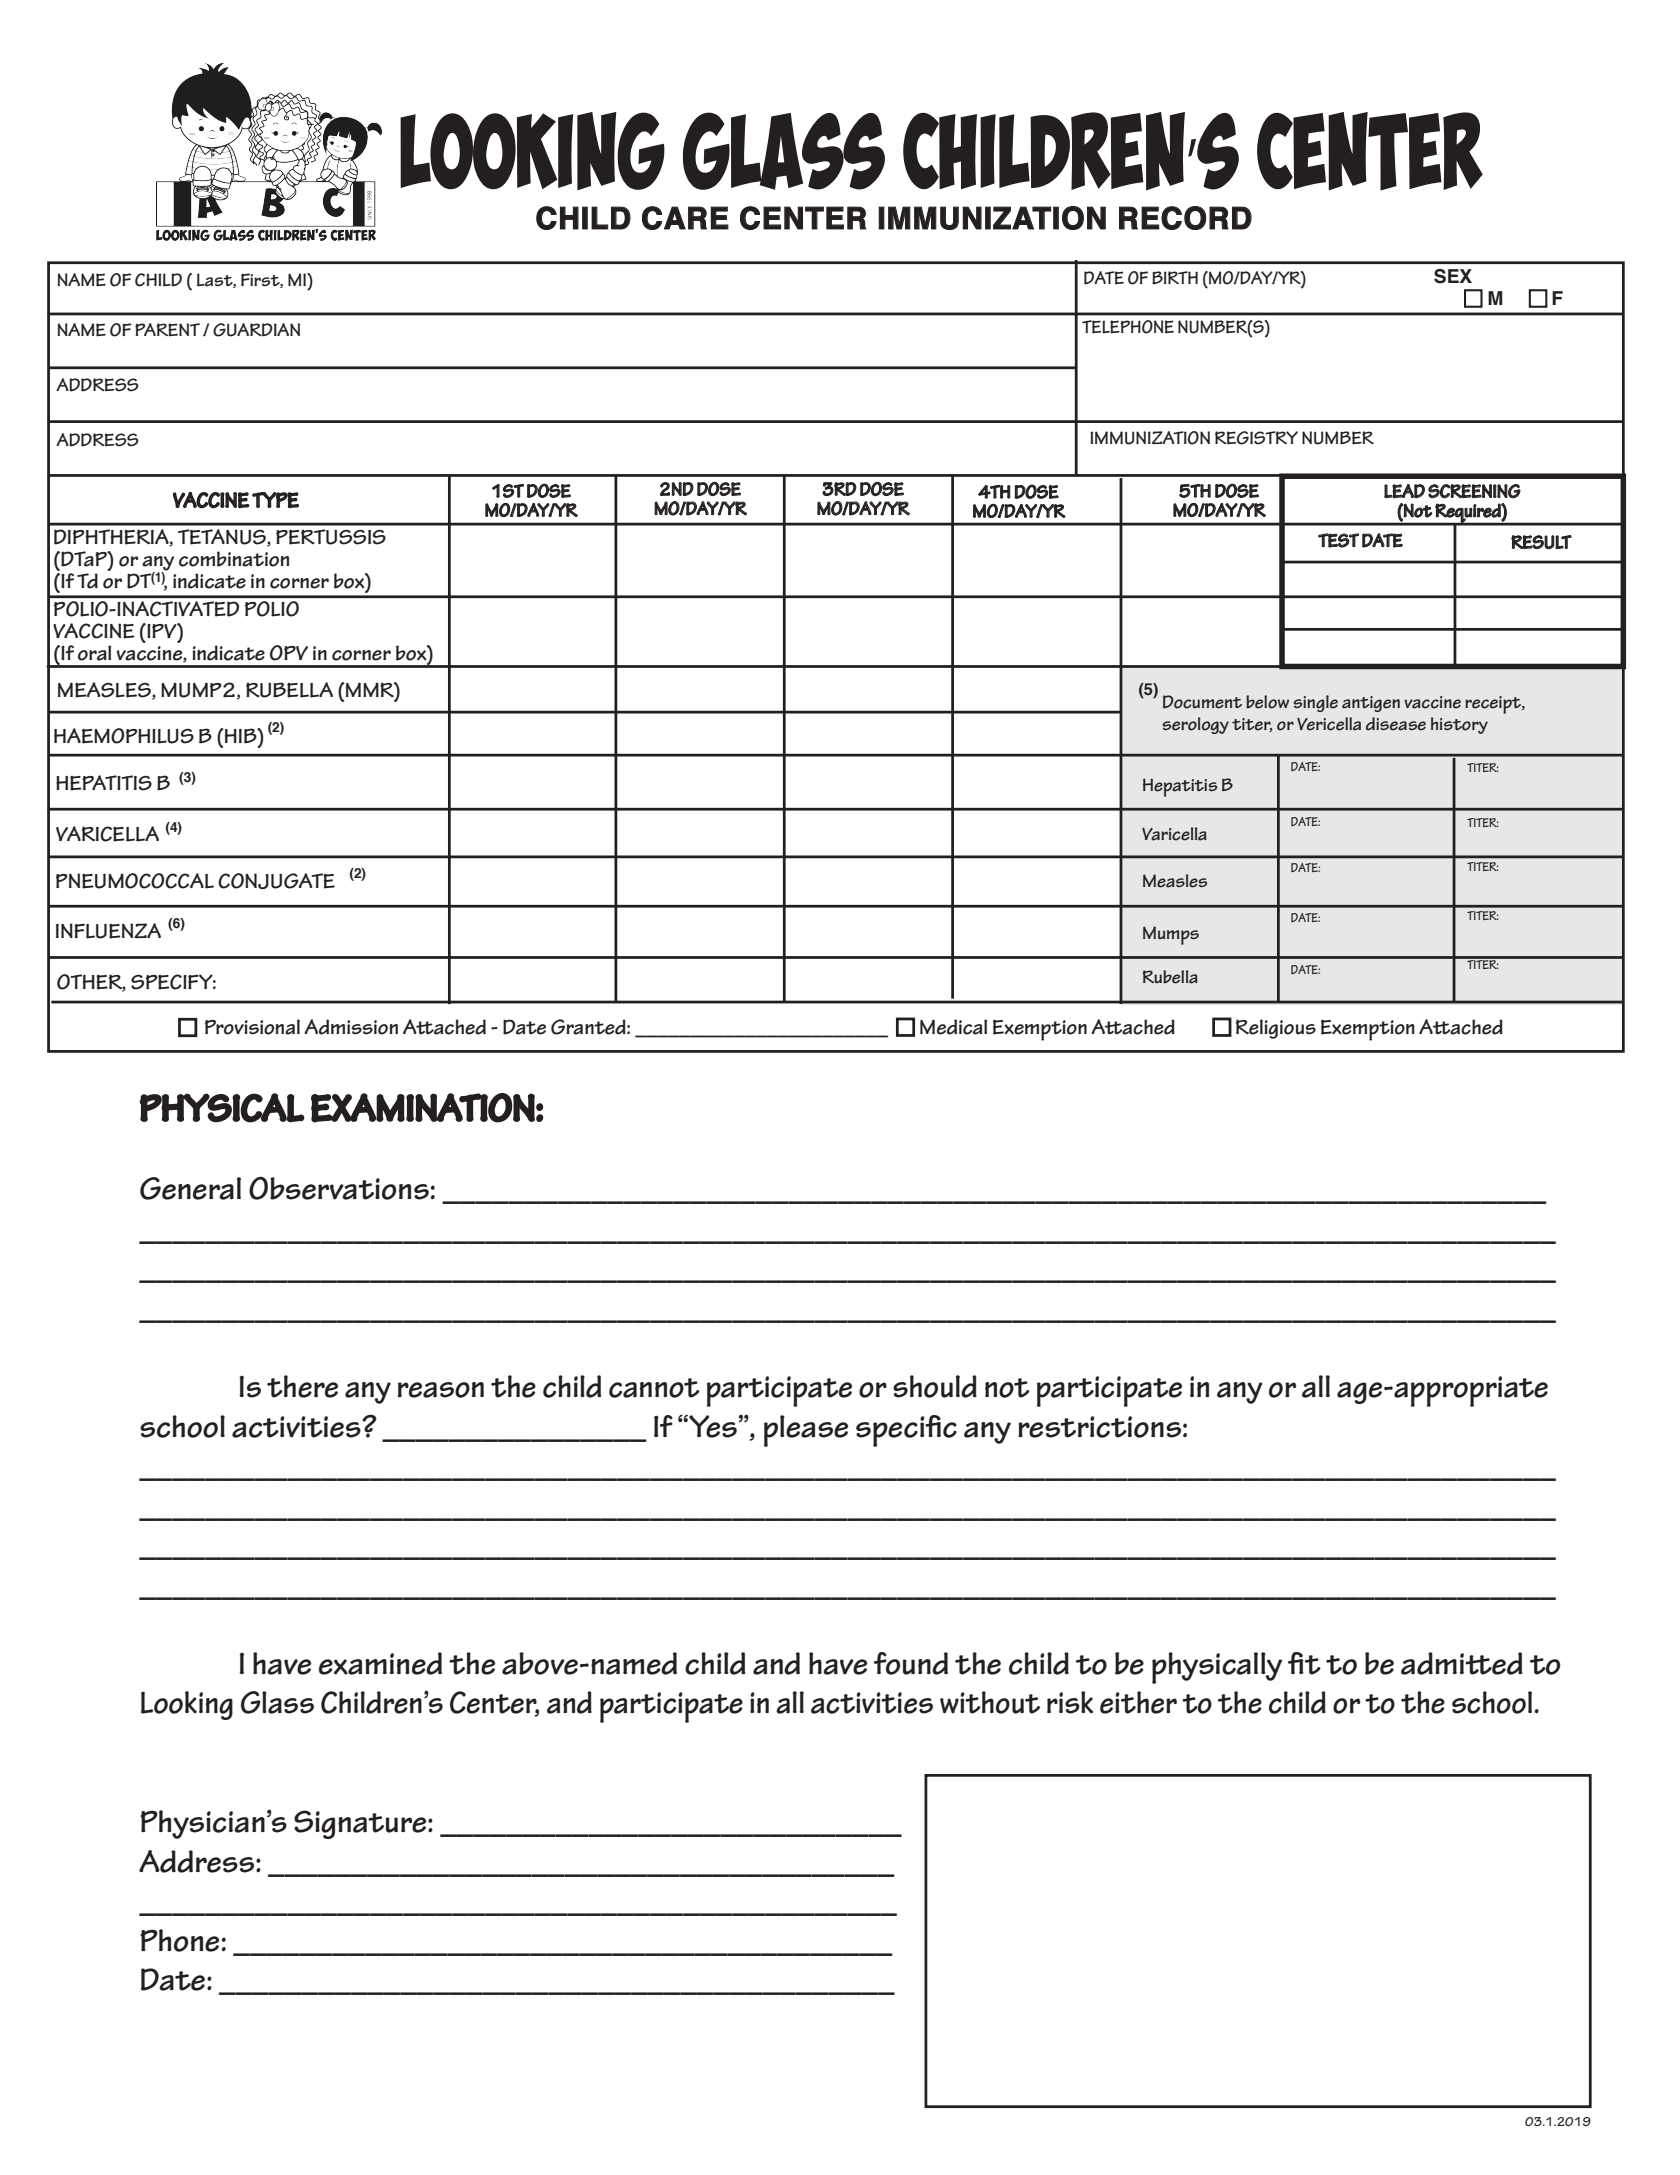 The image size is (1680, 2175). I want to click on antigen, so click(1371, 704).
